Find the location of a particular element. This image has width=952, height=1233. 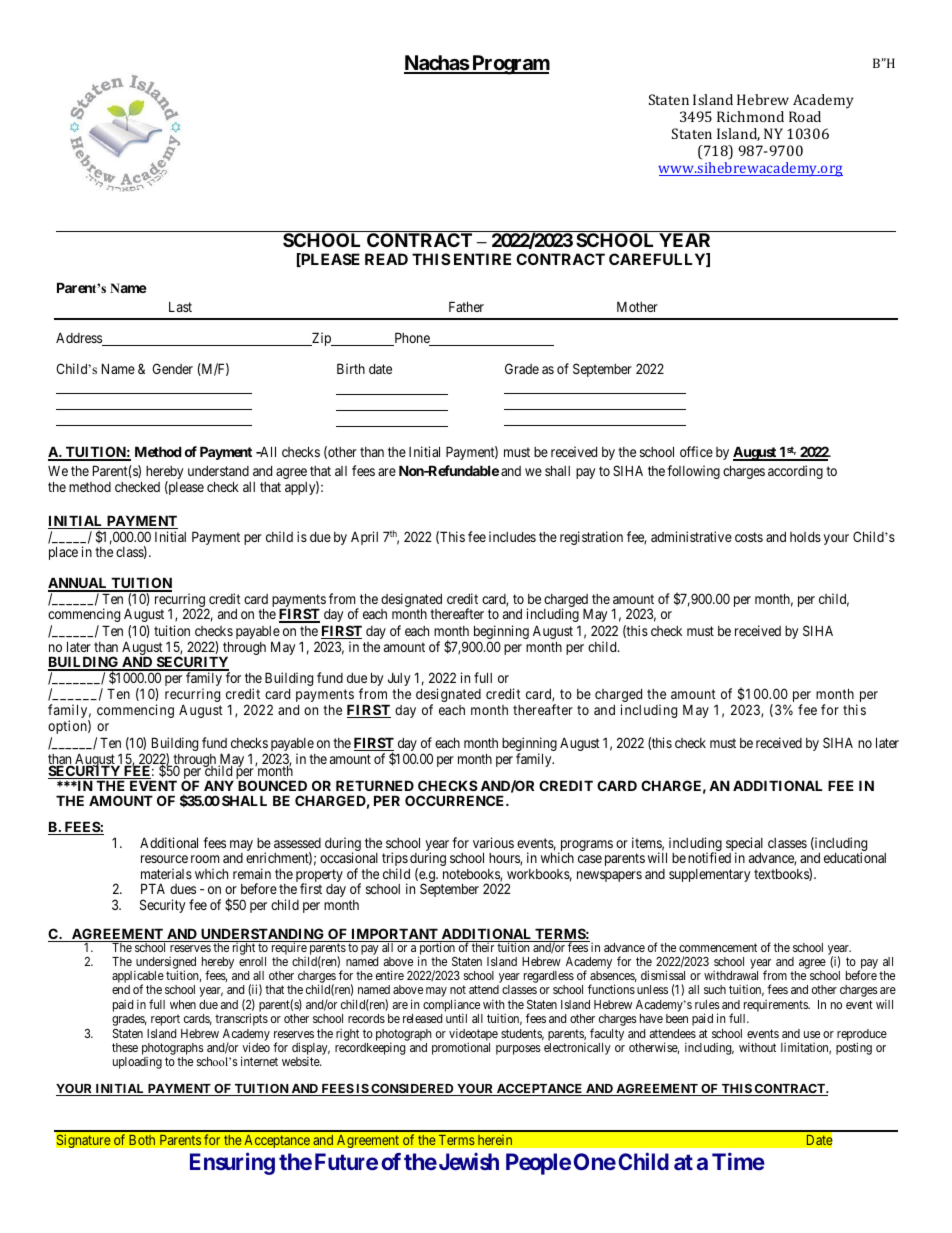

Last is located at coordinates (180, 307).
